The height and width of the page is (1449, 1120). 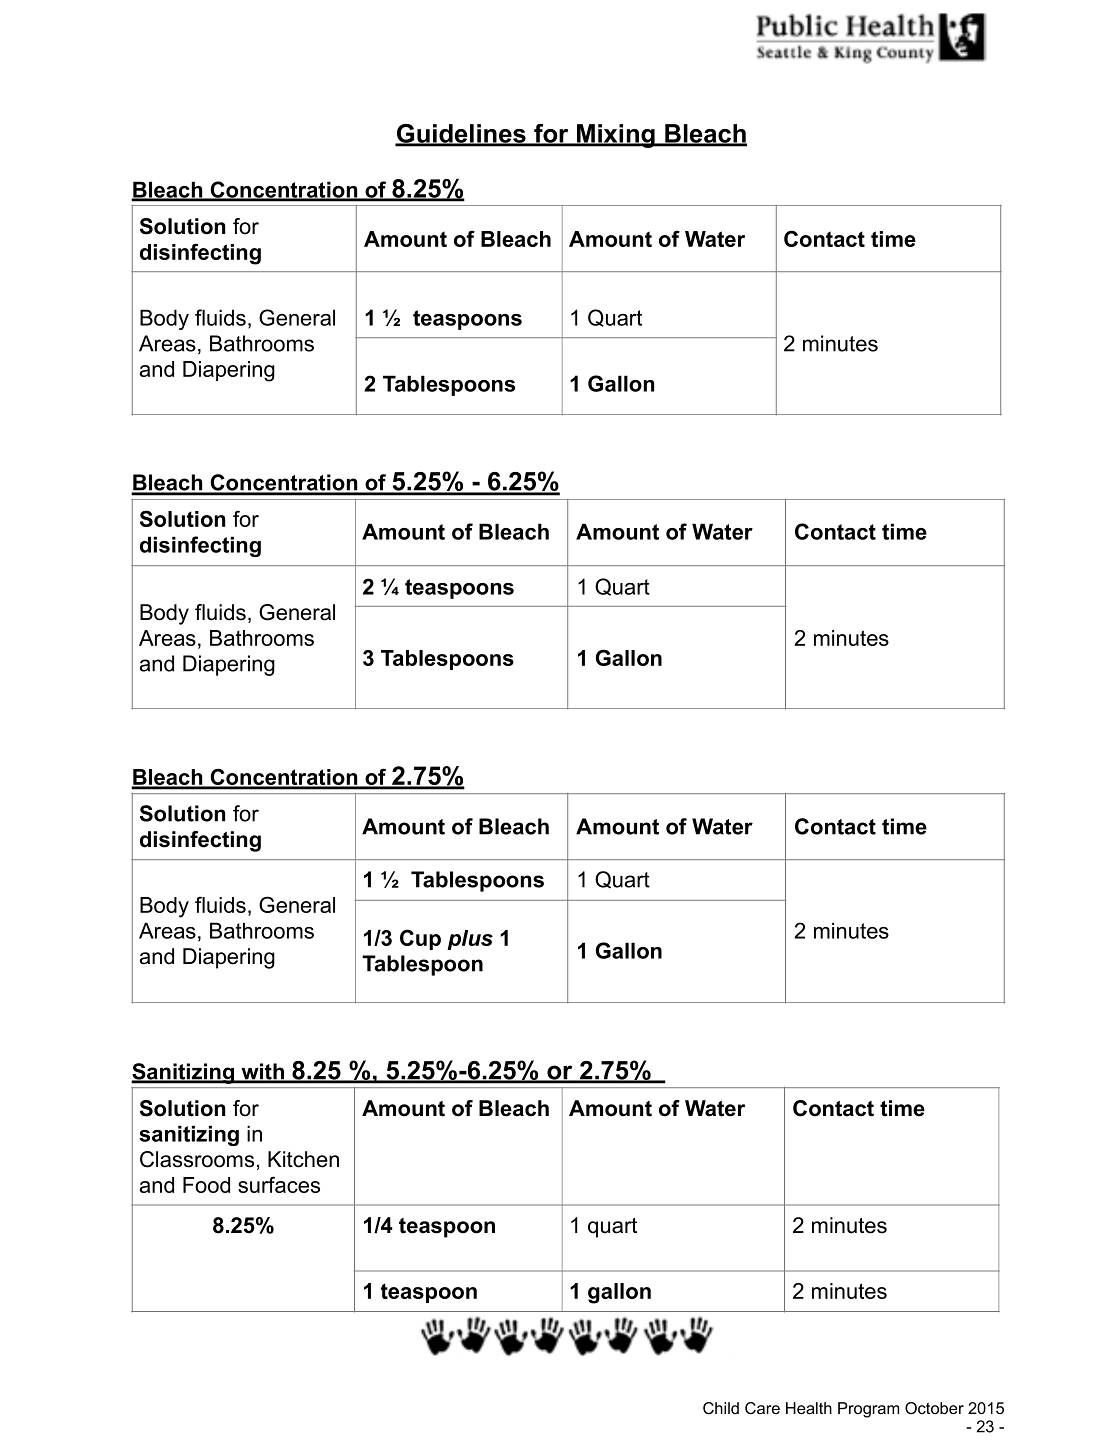 What do you see at coordinates (616, 136) in the page?
I see `Mixing` at bounding box center [616, 136].
